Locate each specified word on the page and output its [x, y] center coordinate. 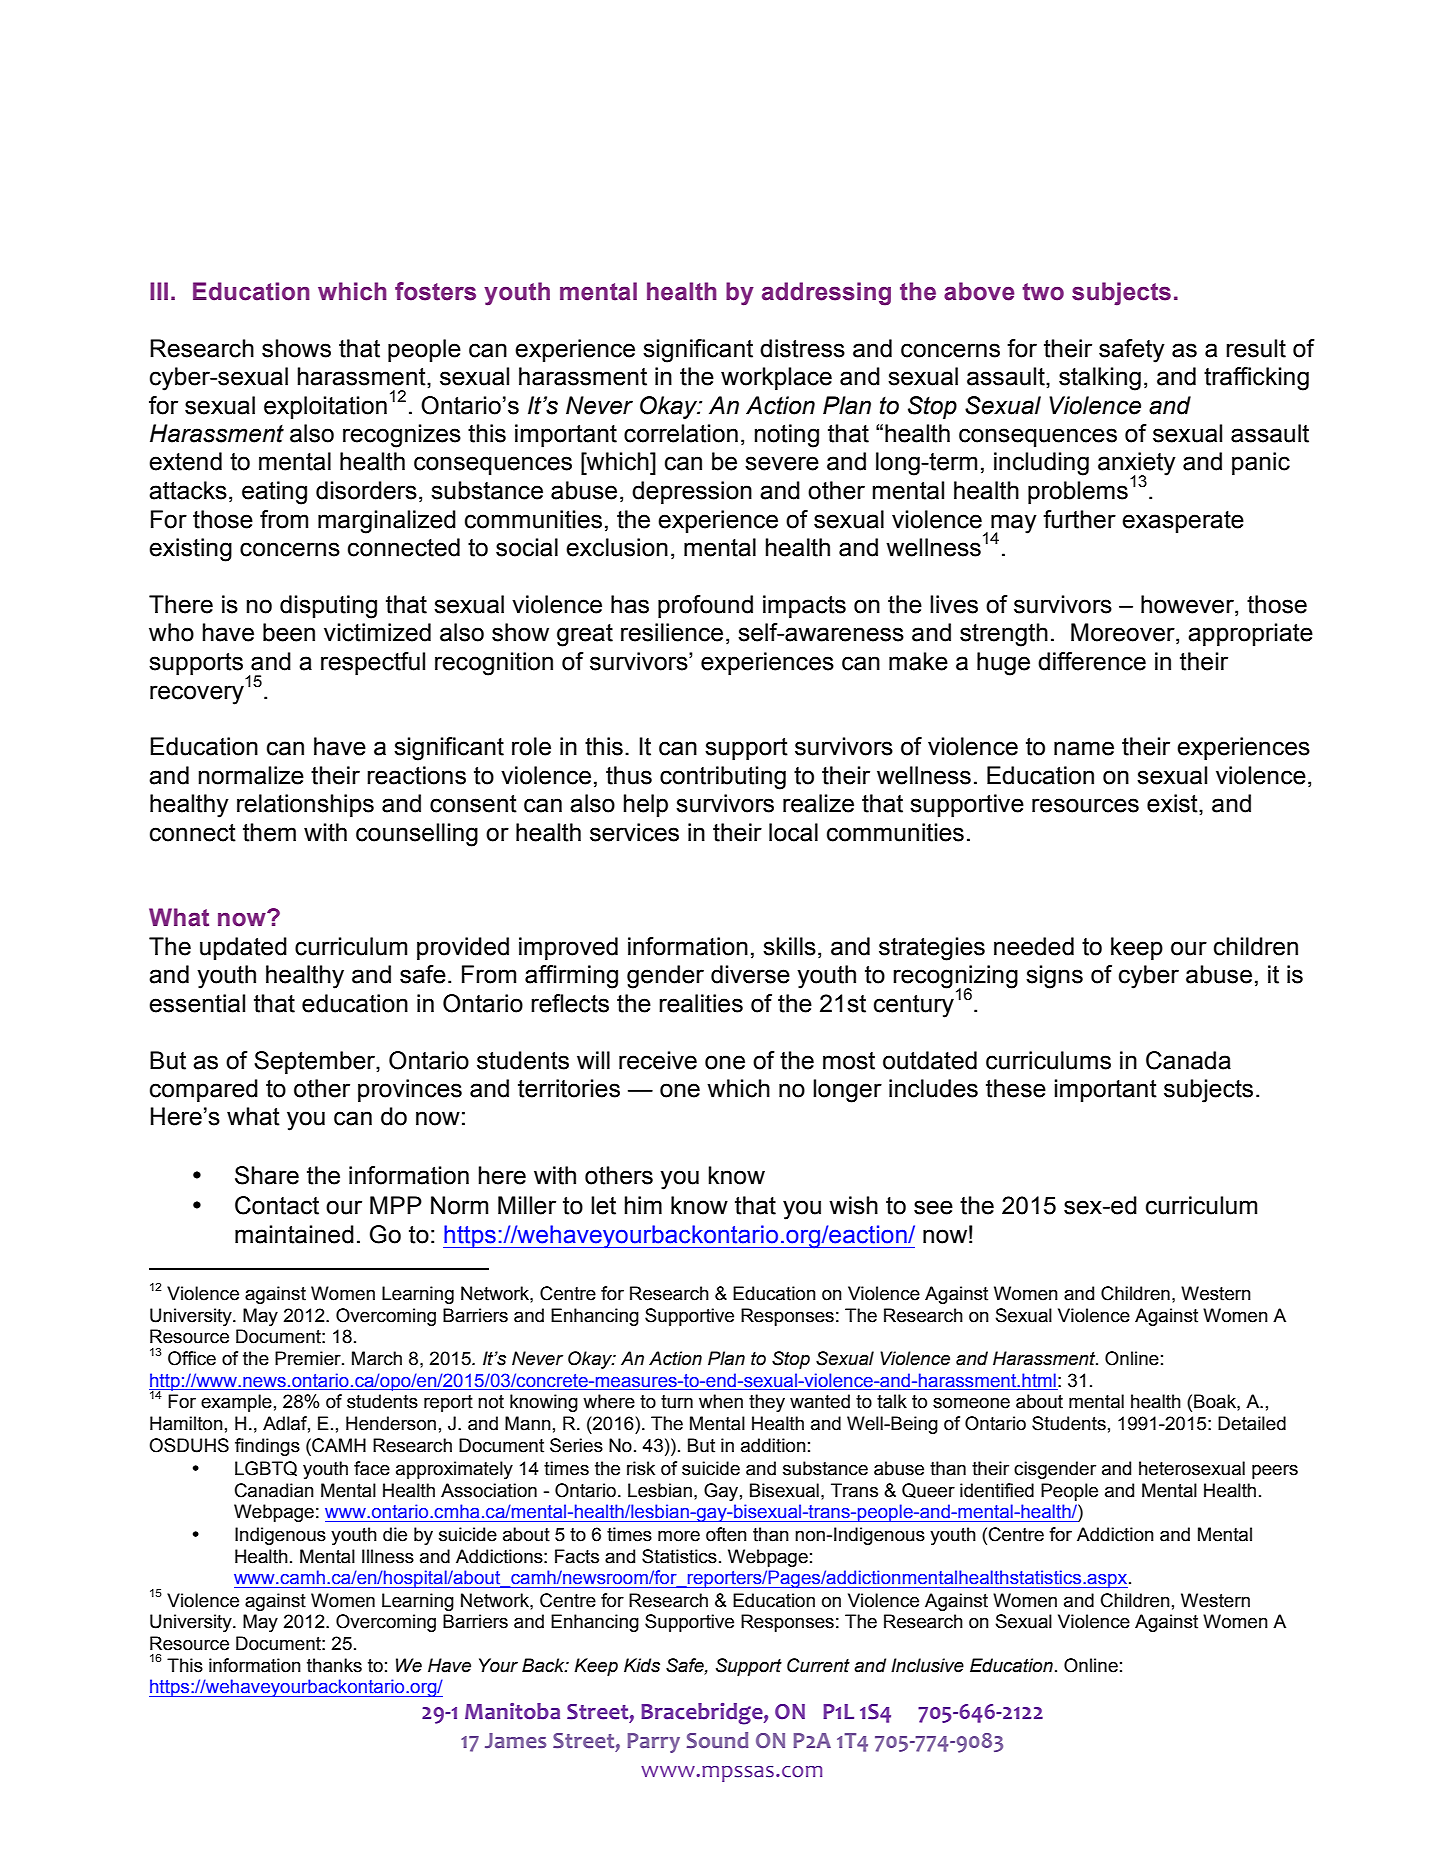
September [315, 1062]
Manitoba [512, 1711]
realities [701, 1003]
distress [802, 348]
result [1256, 348]
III [159, 291]
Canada [1188, 1060]
